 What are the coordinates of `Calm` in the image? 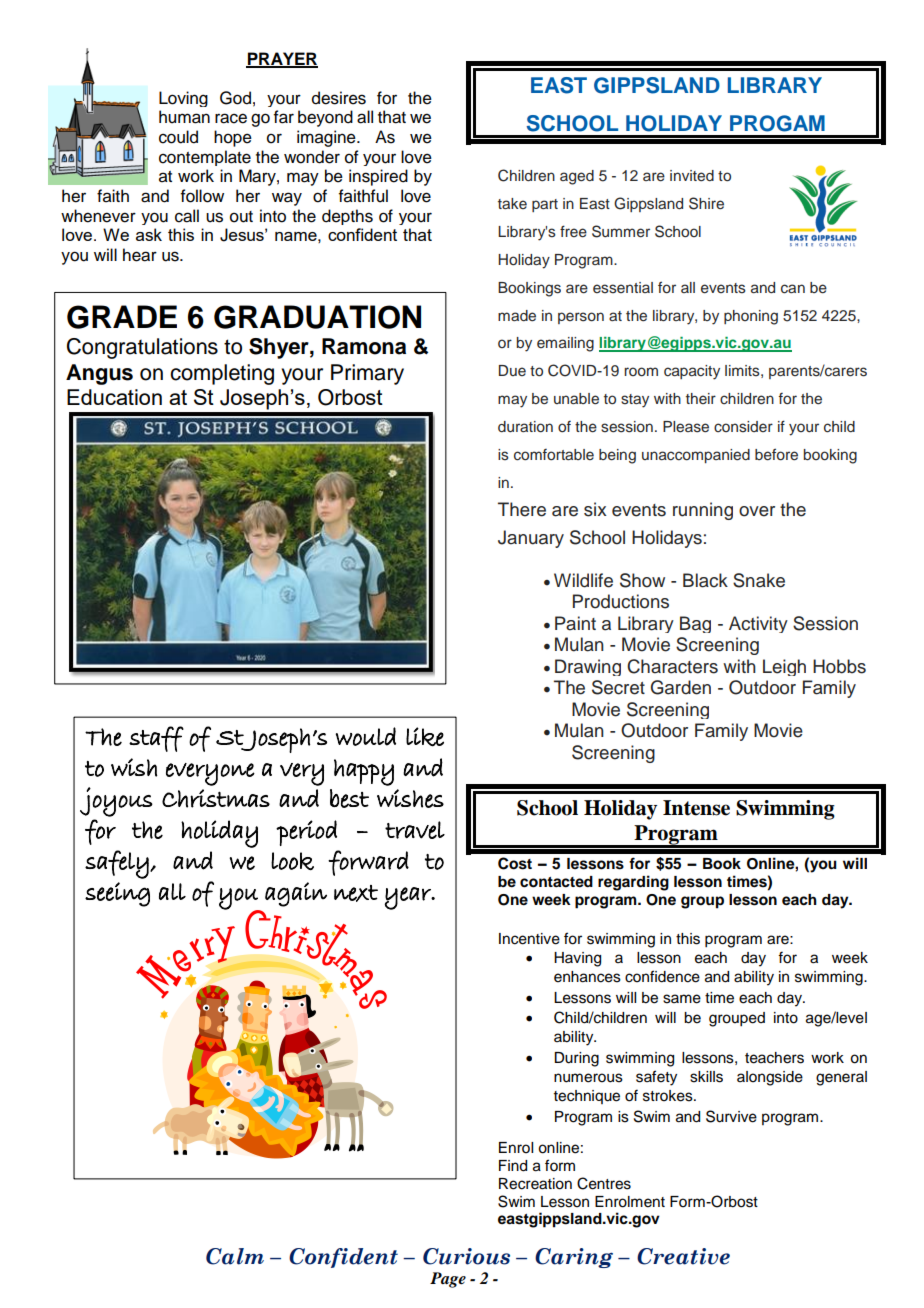 It's located at (235, 1256).
